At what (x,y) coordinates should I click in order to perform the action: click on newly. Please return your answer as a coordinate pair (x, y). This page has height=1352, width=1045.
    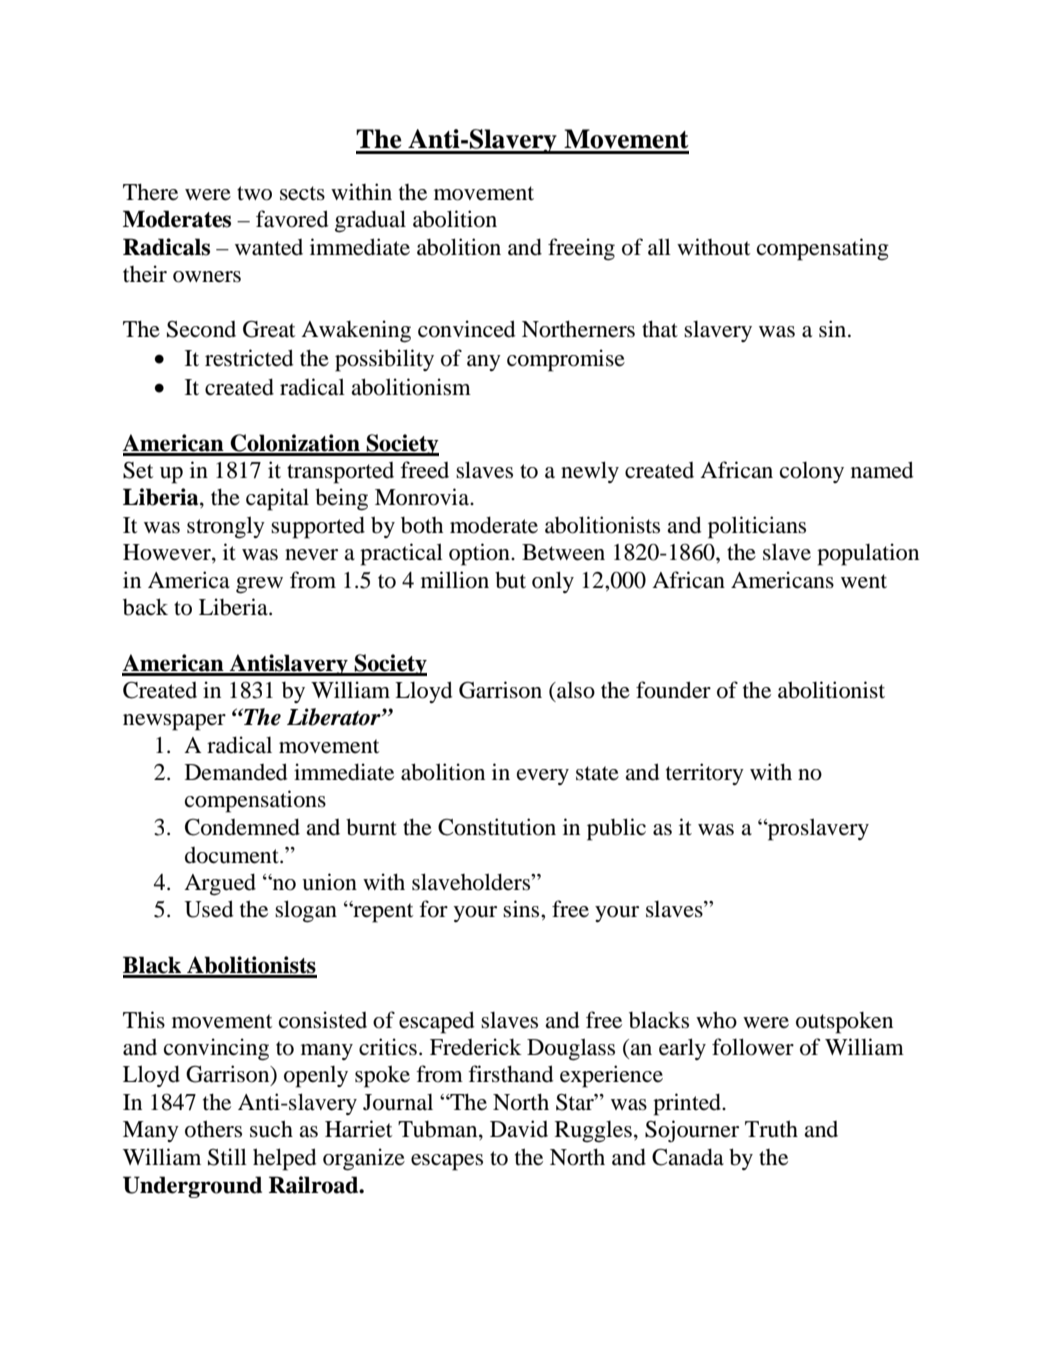
    Looking at the image, I should click on (590, 472).
